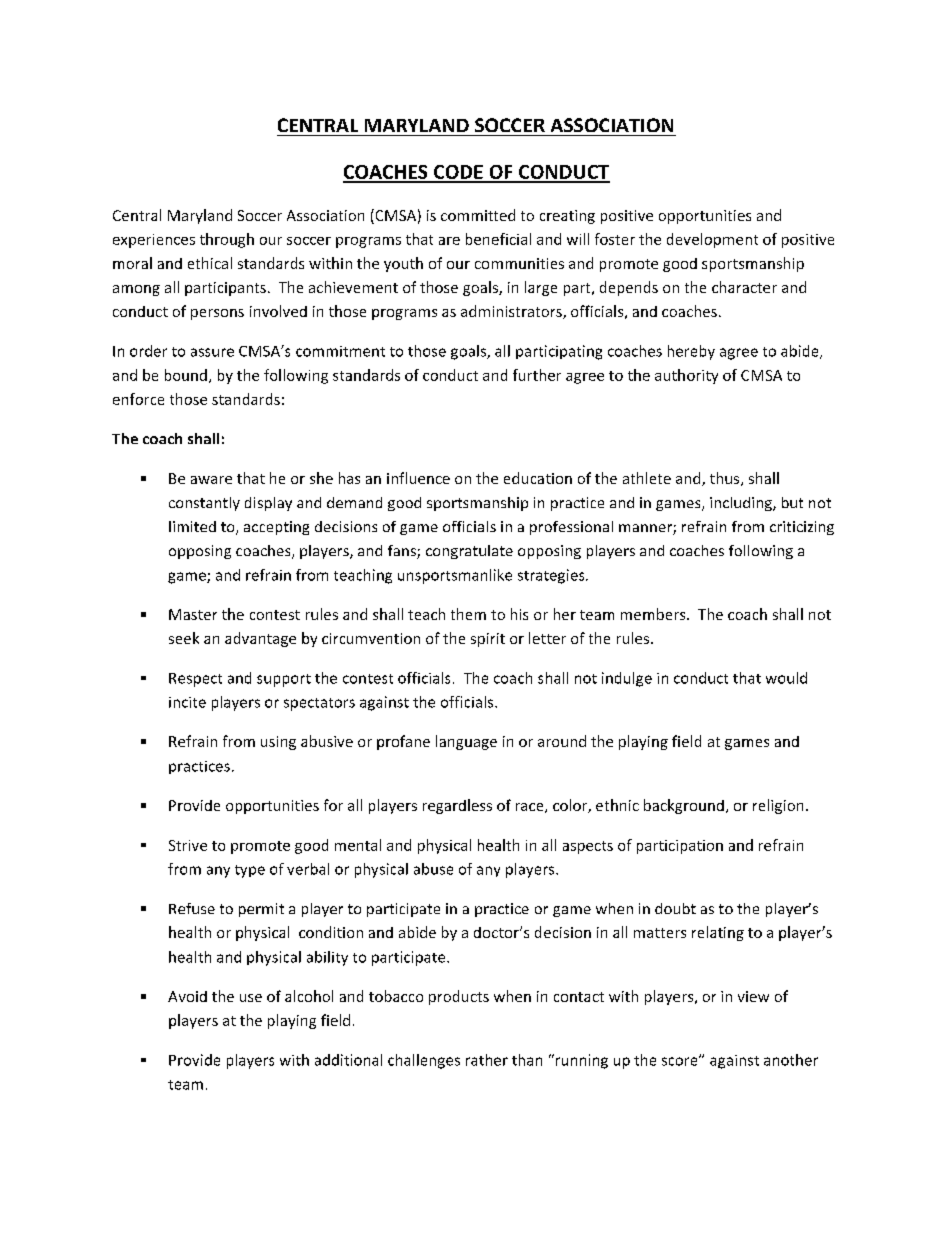  I want to click on Strive, so click(188, 845).
